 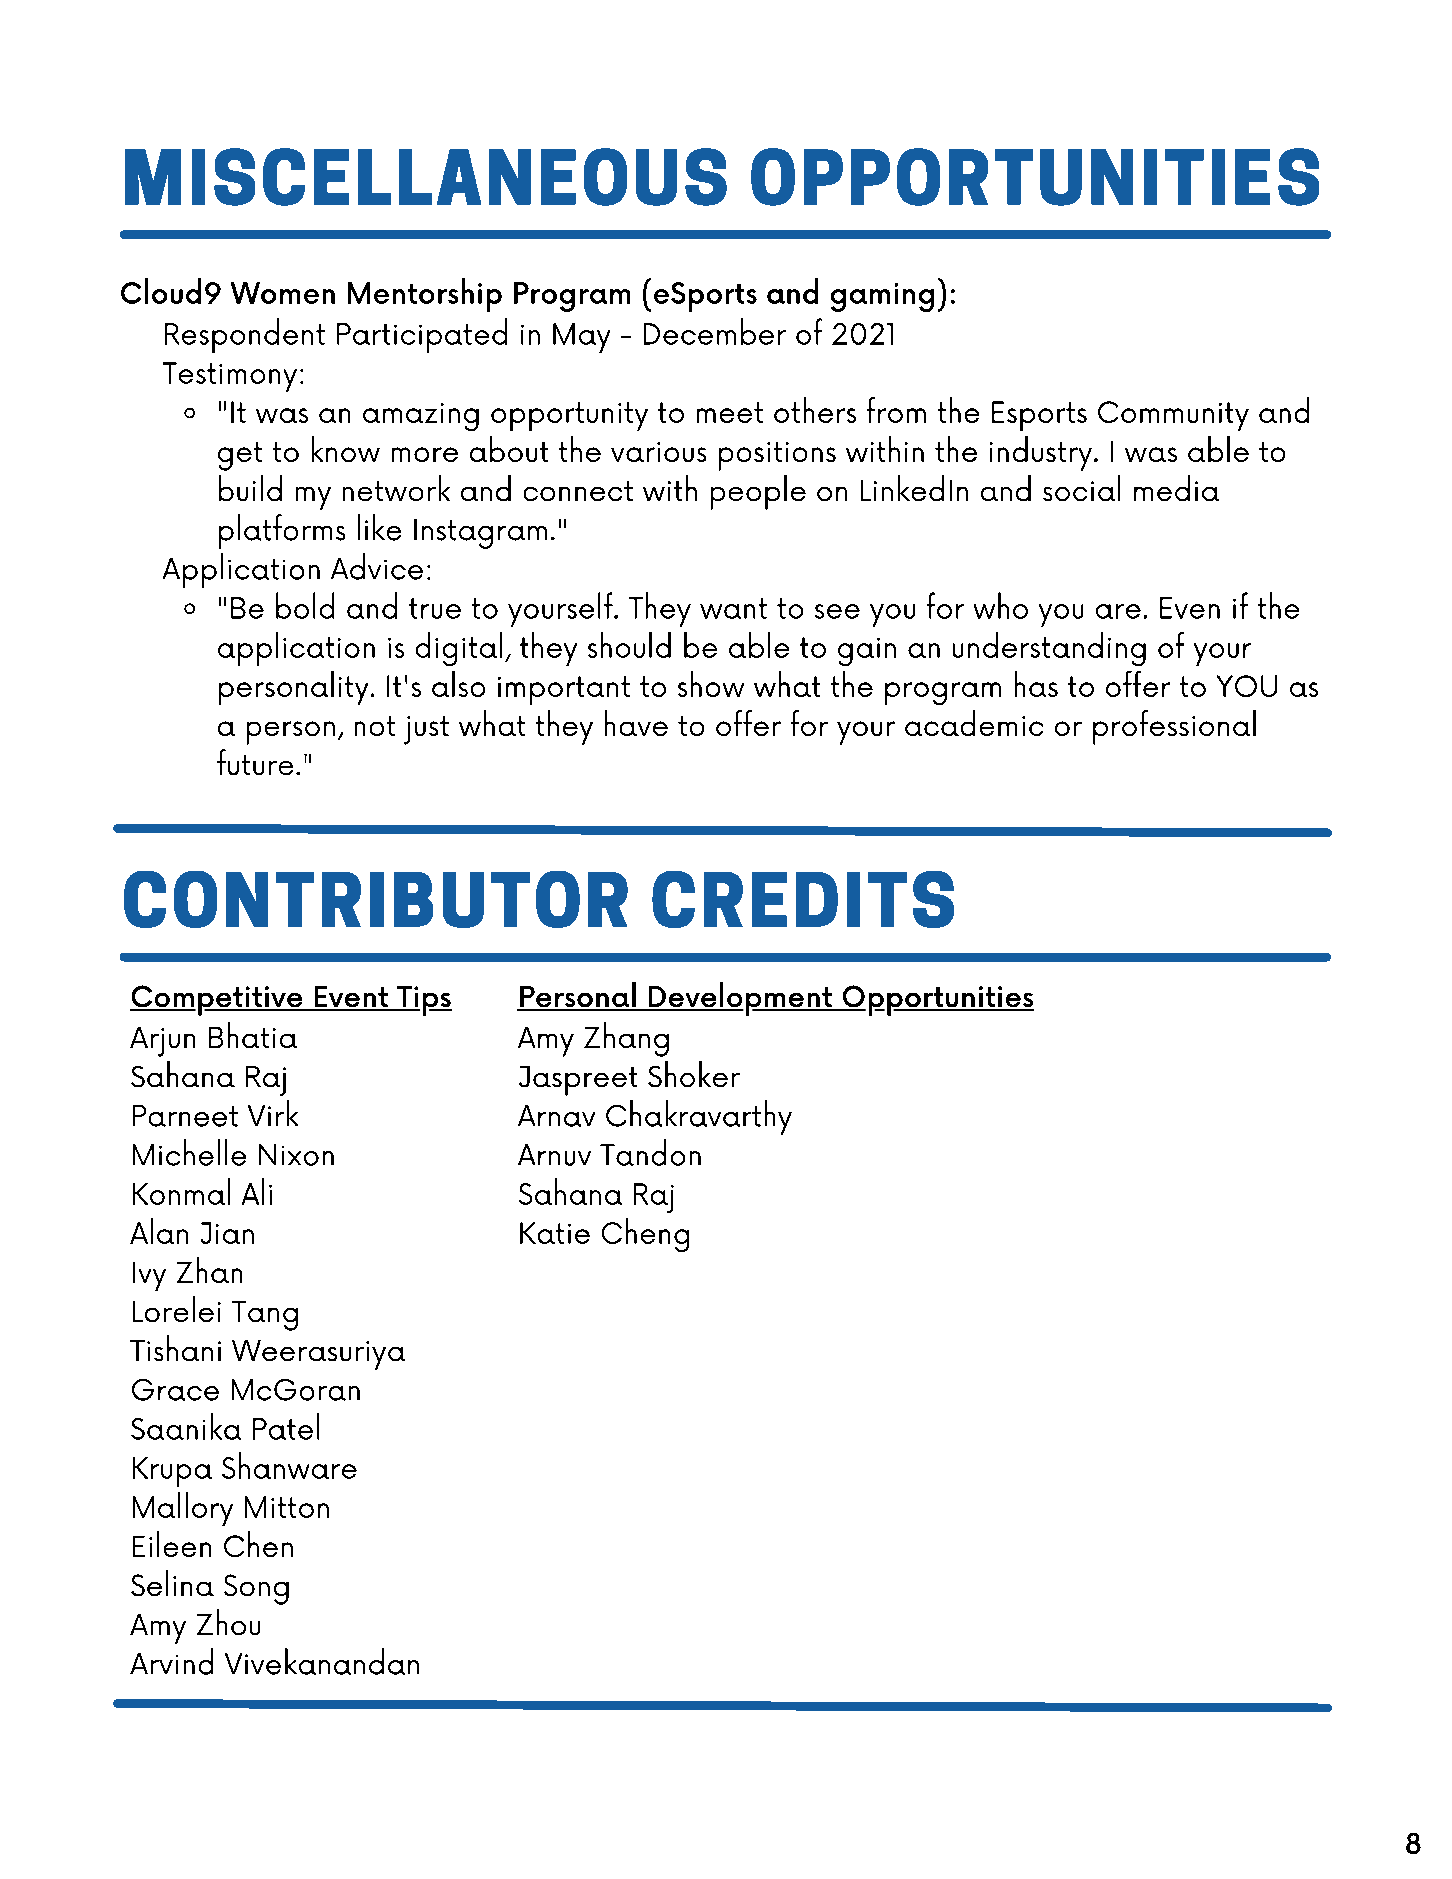 What do you see at coordinates (882, 297) in the screenshot?
I see `gaming` at bounding box center [882, 297].
